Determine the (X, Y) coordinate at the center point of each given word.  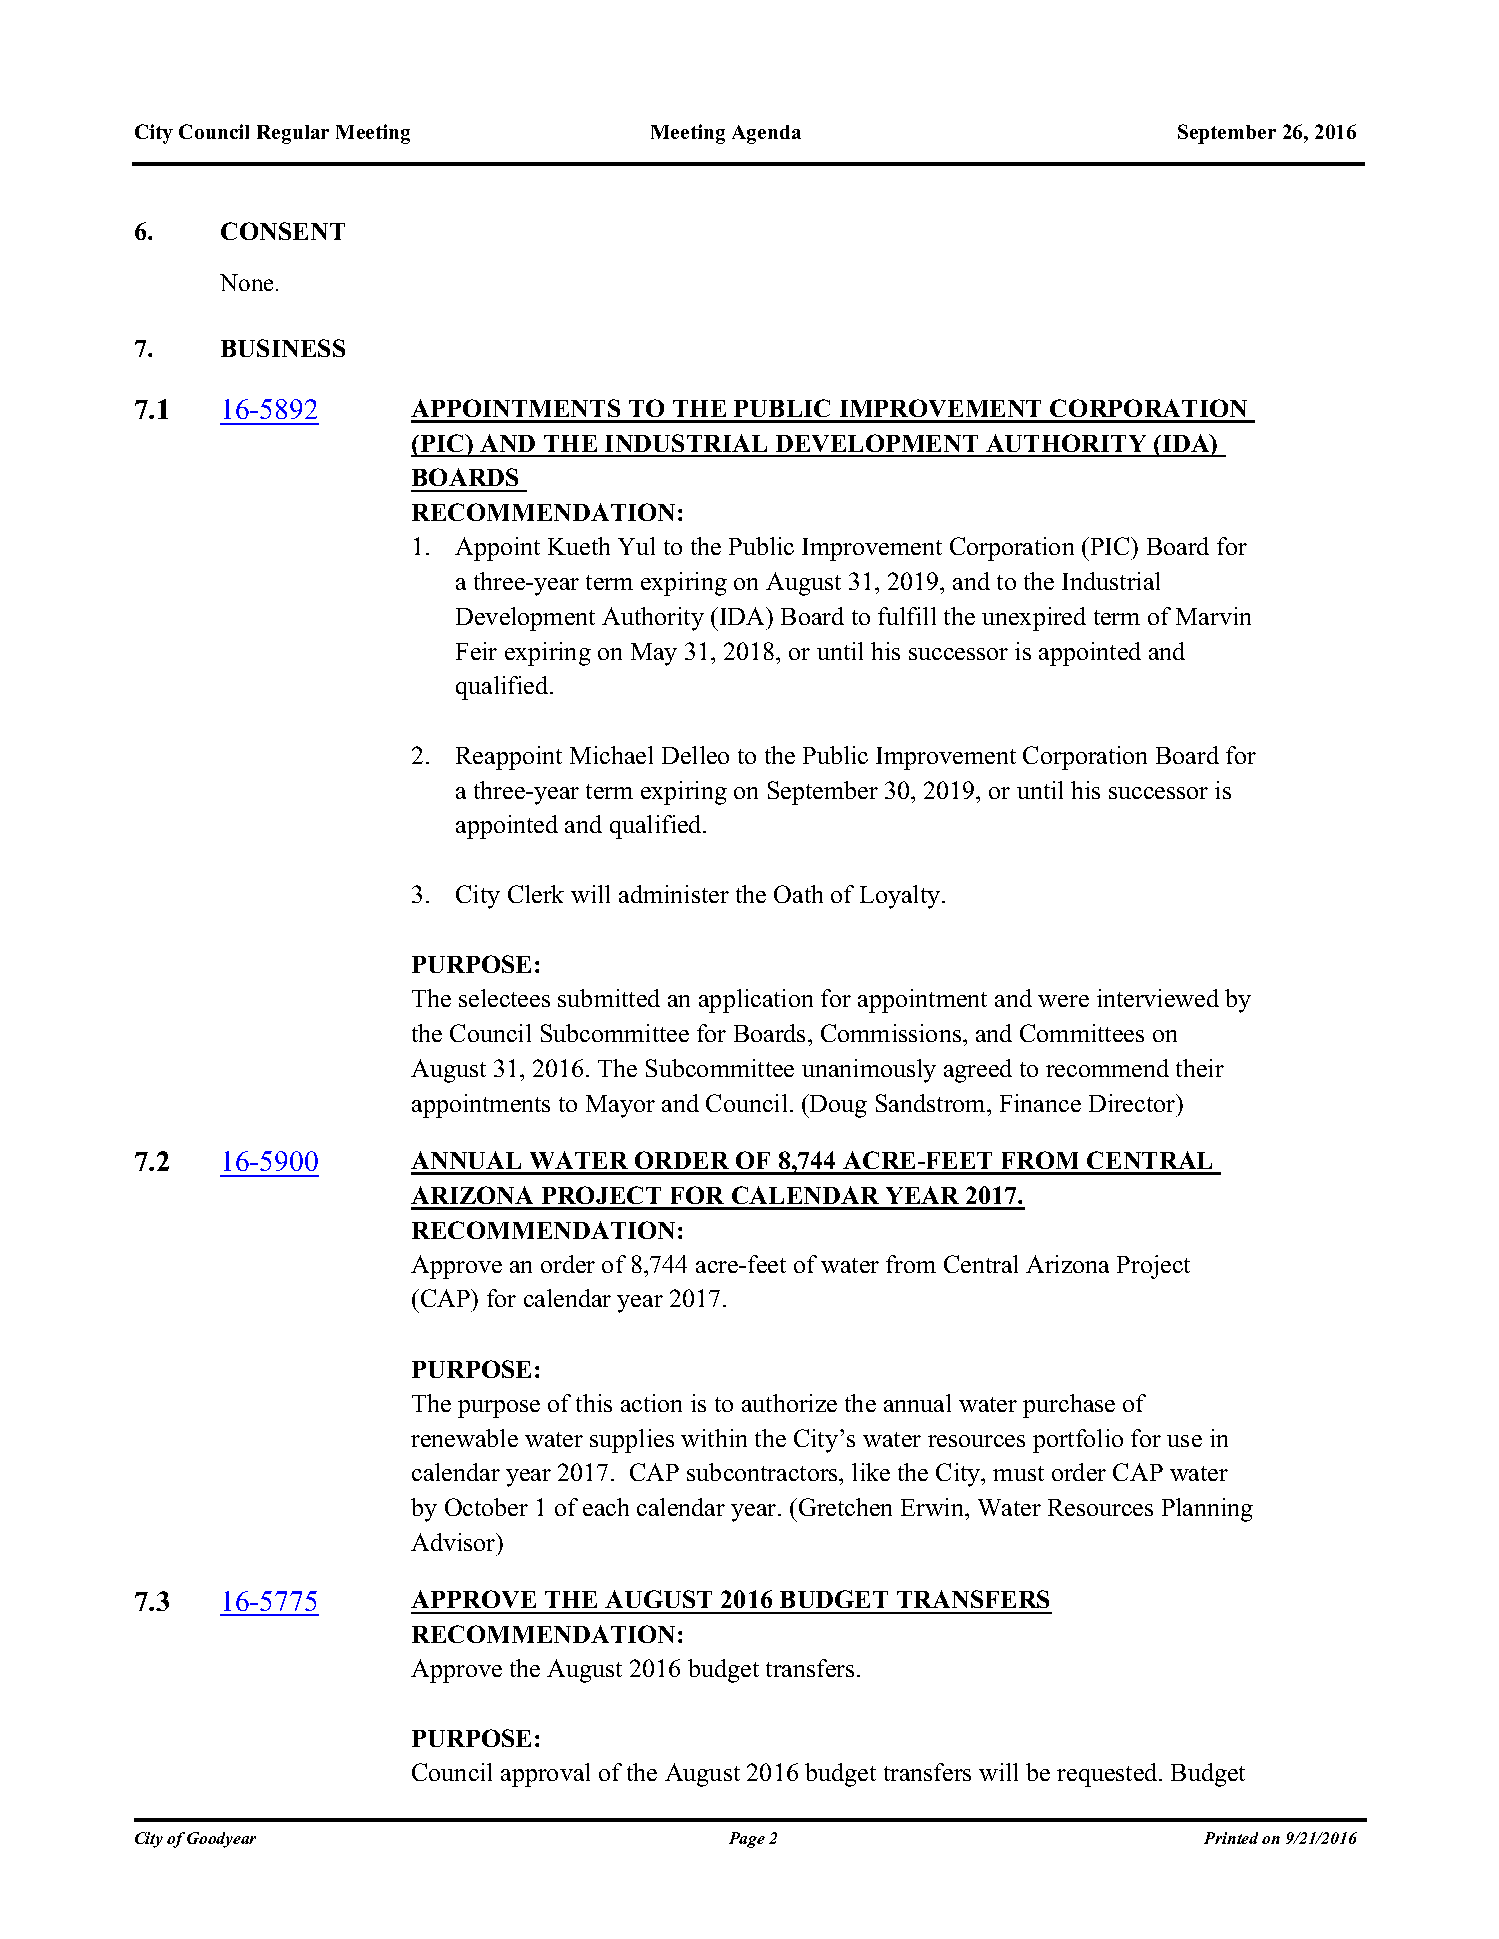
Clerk (536, 894)
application (756, 1001)
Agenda (766, 134)
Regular (293, 134)
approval (545, 1775)
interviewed (1158, 998)
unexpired (1034, 619)
